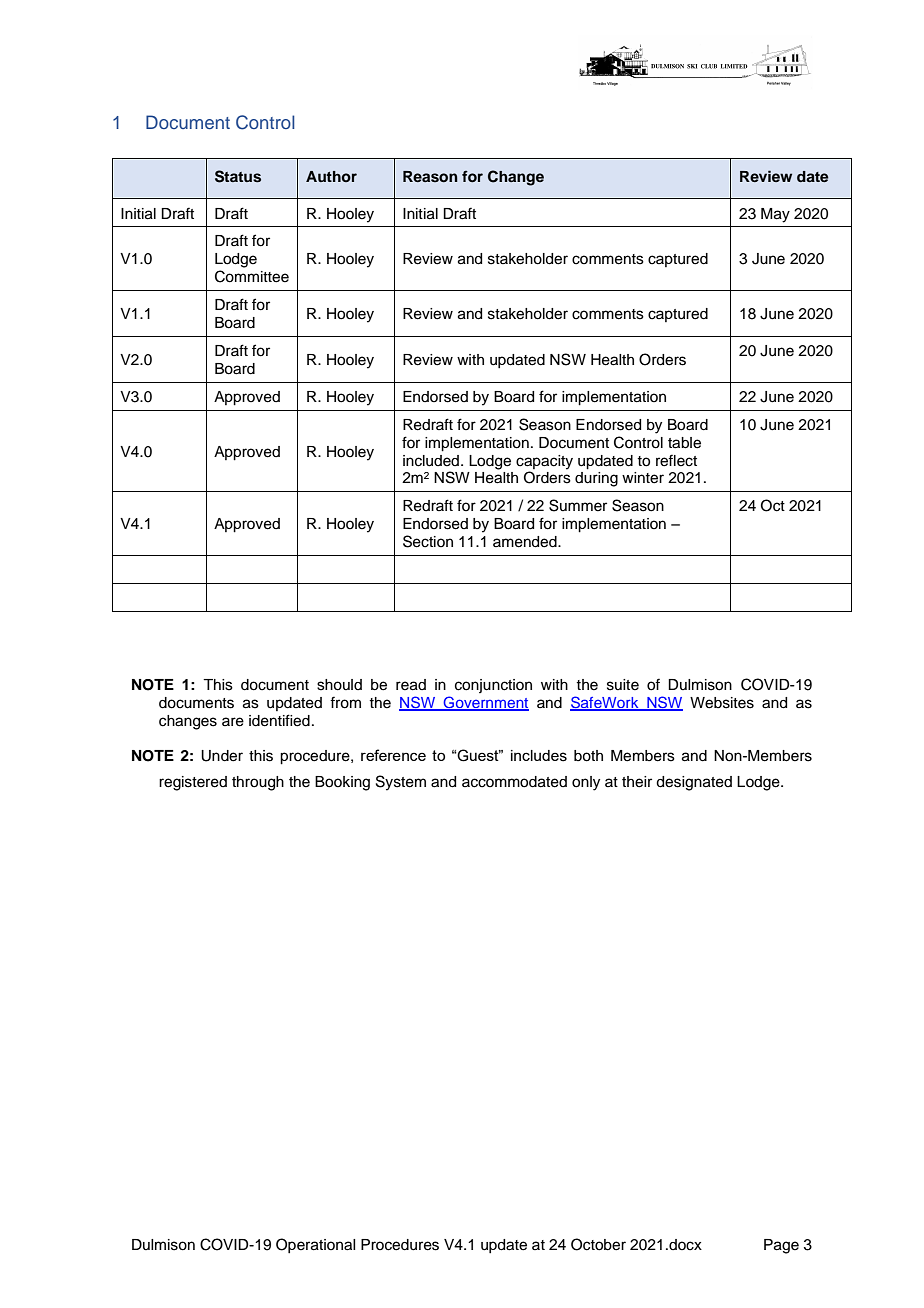  Describe the element at coordinates (315, 1245) in the image. I see `Operational` at that location.
